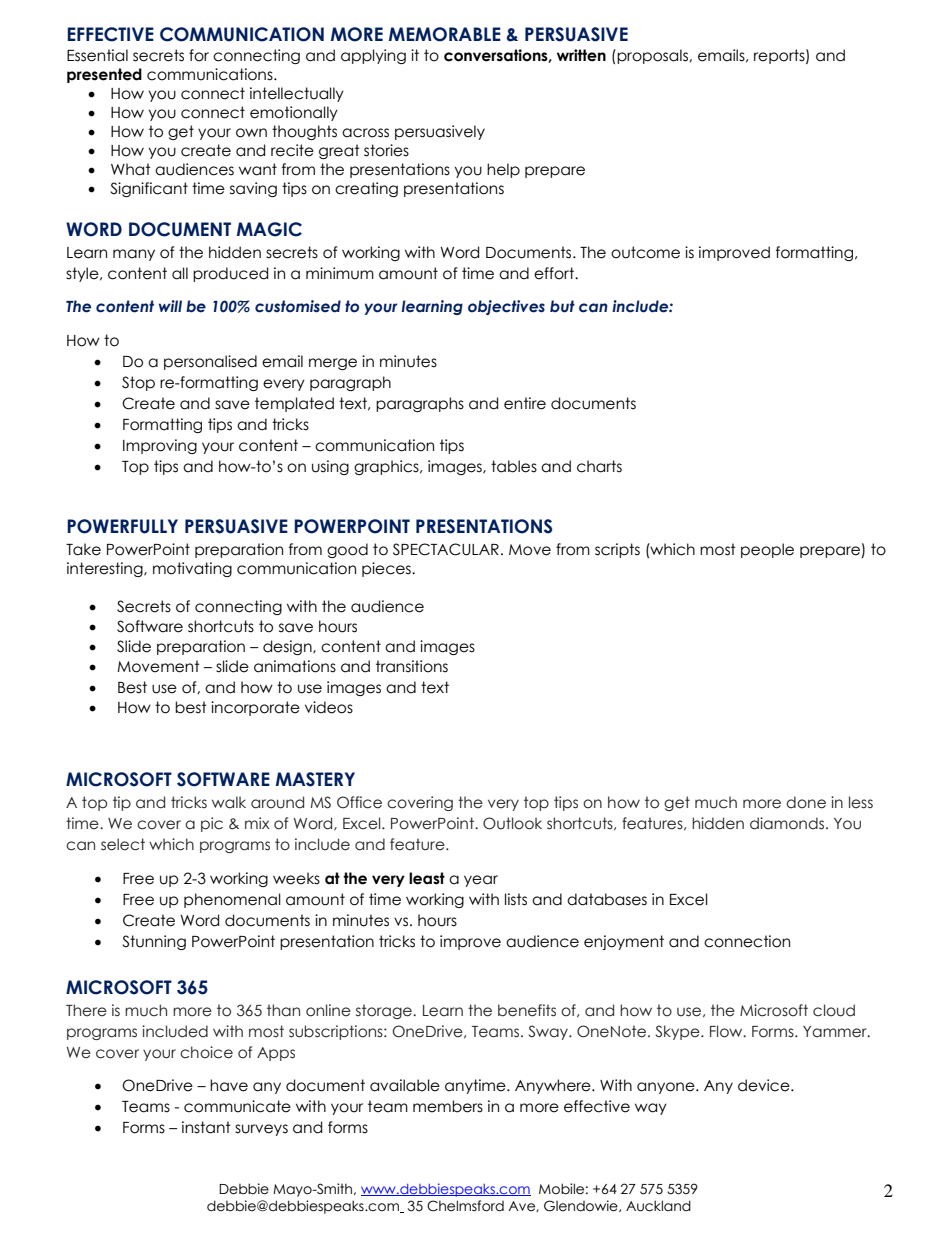 Image resolution: width=952 pixels, height=1233 pixels. I want to click on personalised, so click(210, 362).
